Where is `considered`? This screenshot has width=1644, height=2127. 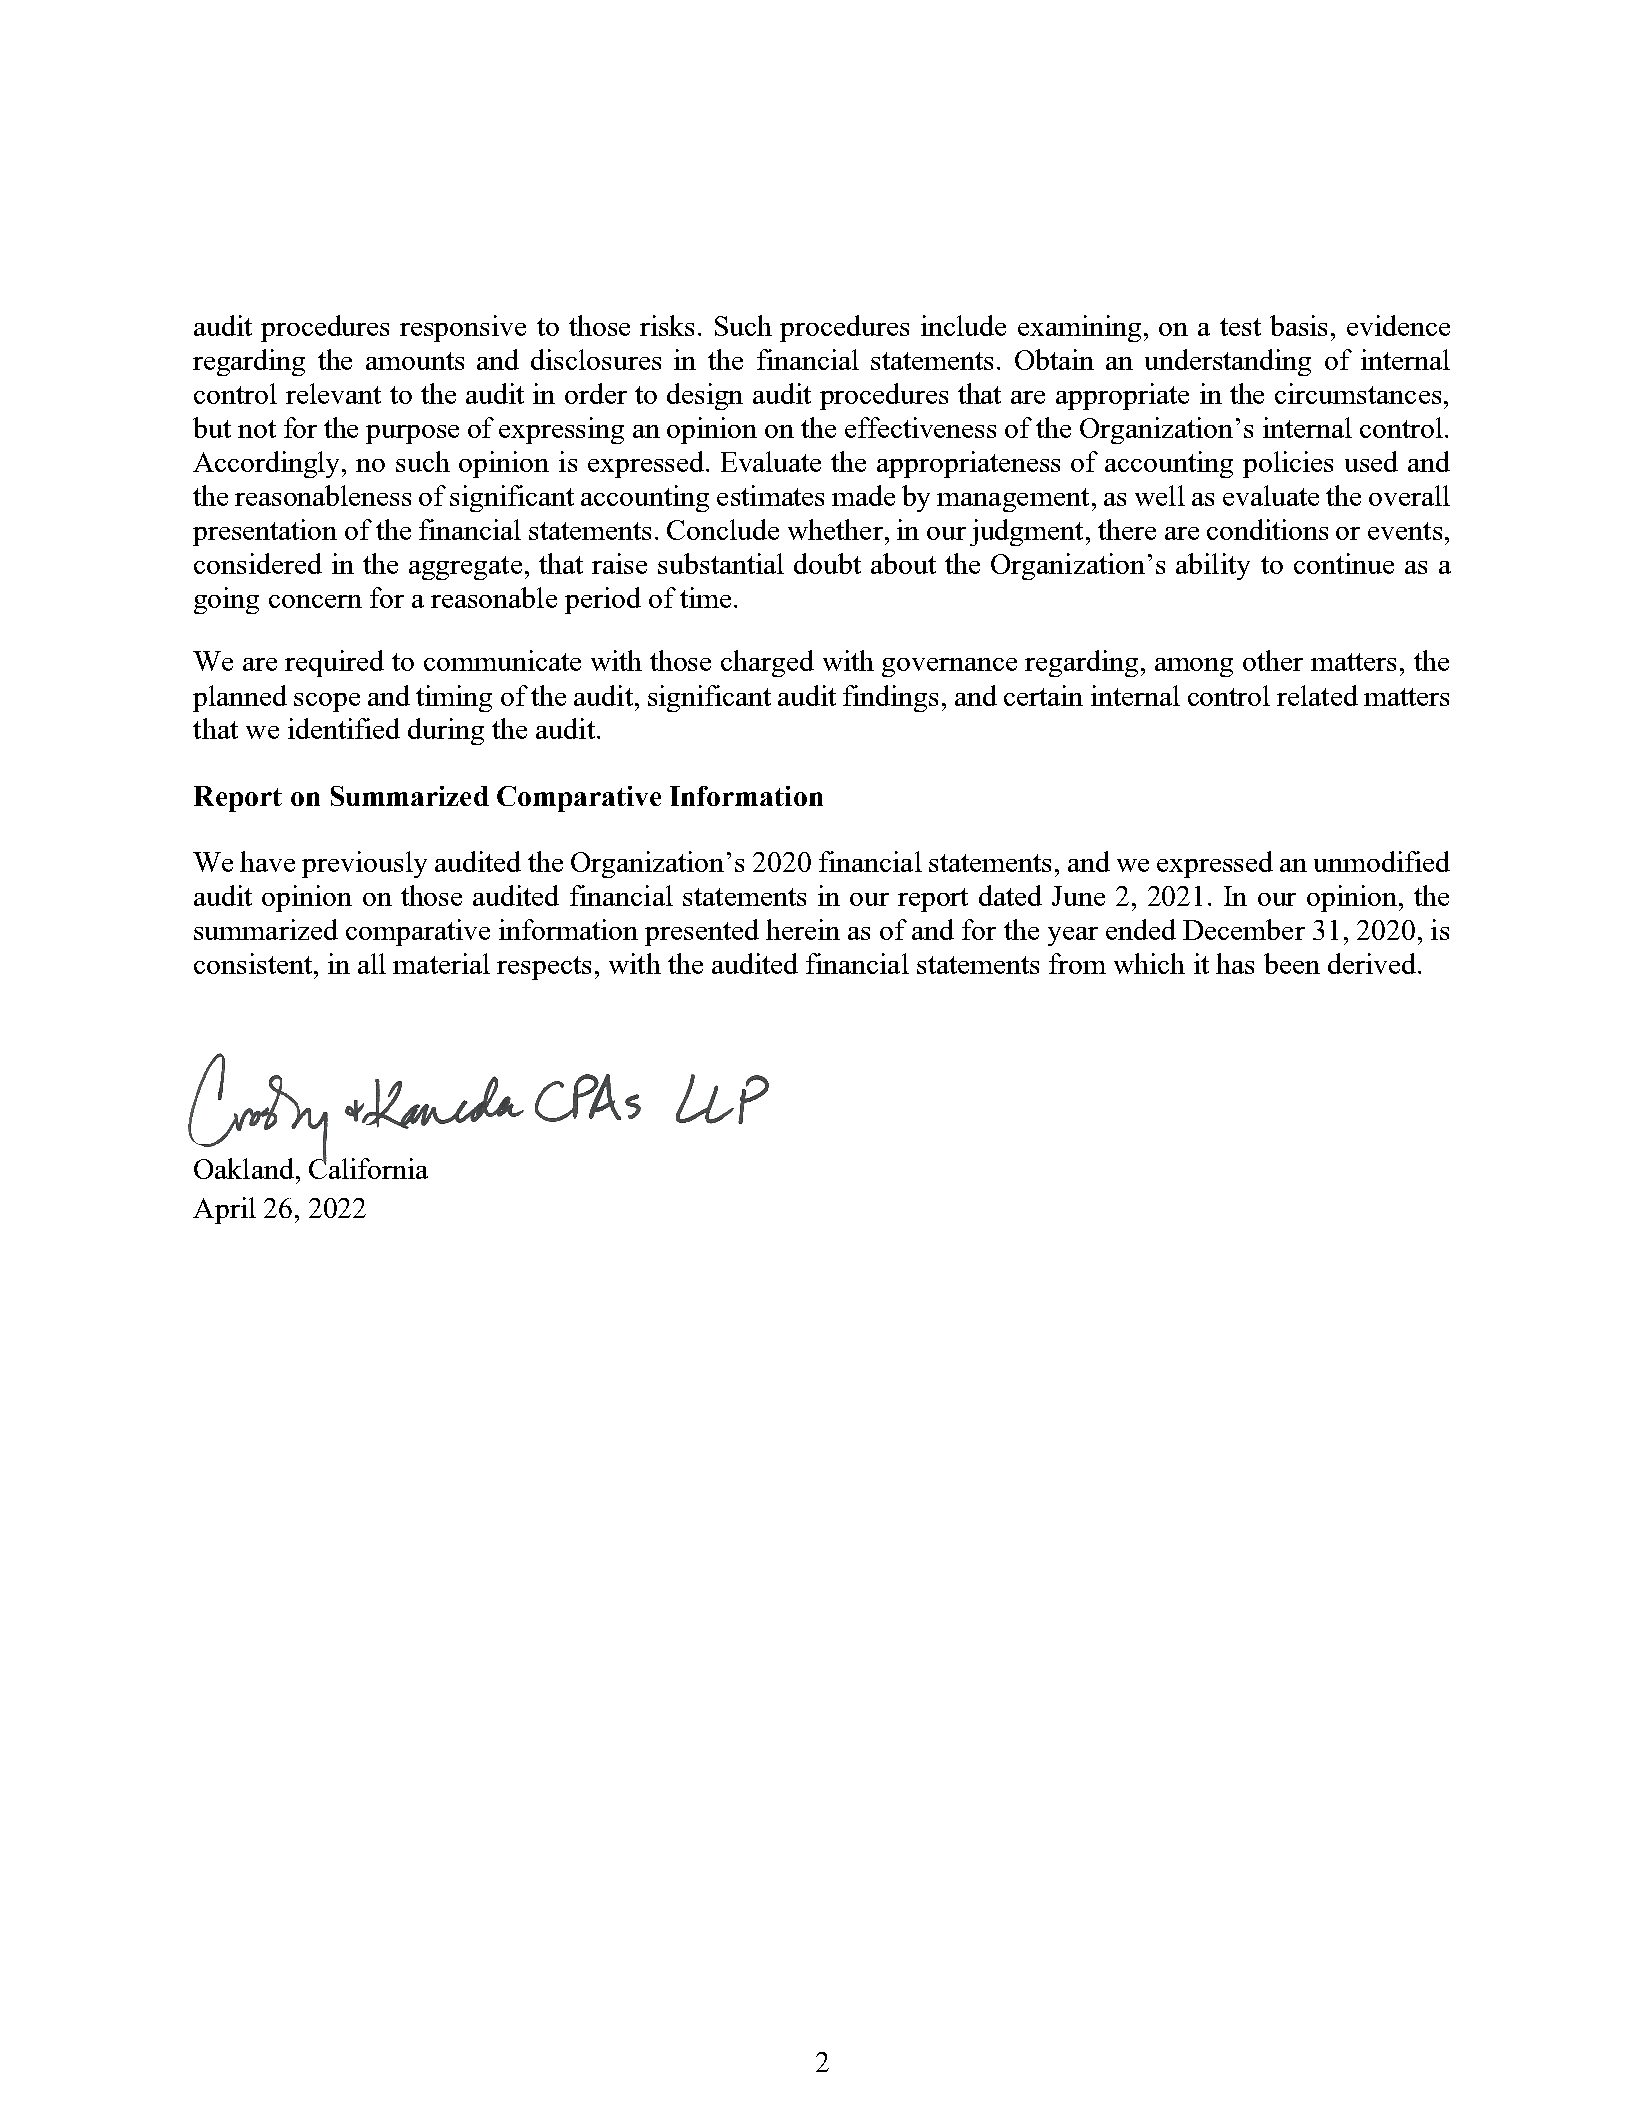 considered is located at coordinates (258, 563).
